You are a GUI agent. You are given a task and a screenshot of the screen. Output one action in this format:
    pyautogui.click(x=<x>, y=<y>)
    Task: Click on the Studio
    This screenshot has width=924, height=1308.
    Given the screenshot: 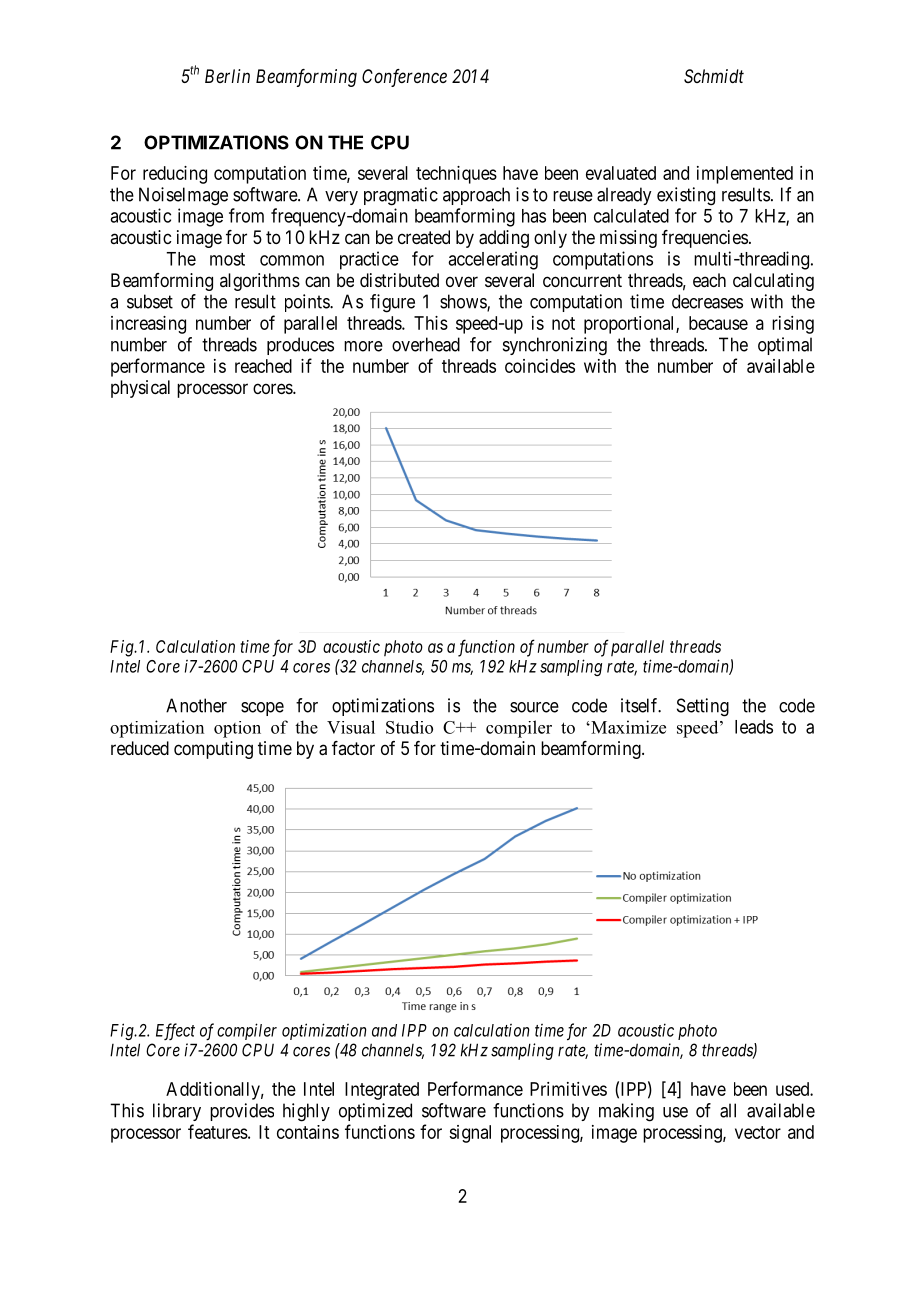 What is the action you would take?
    pyautogui.click(x=409, y=727)
